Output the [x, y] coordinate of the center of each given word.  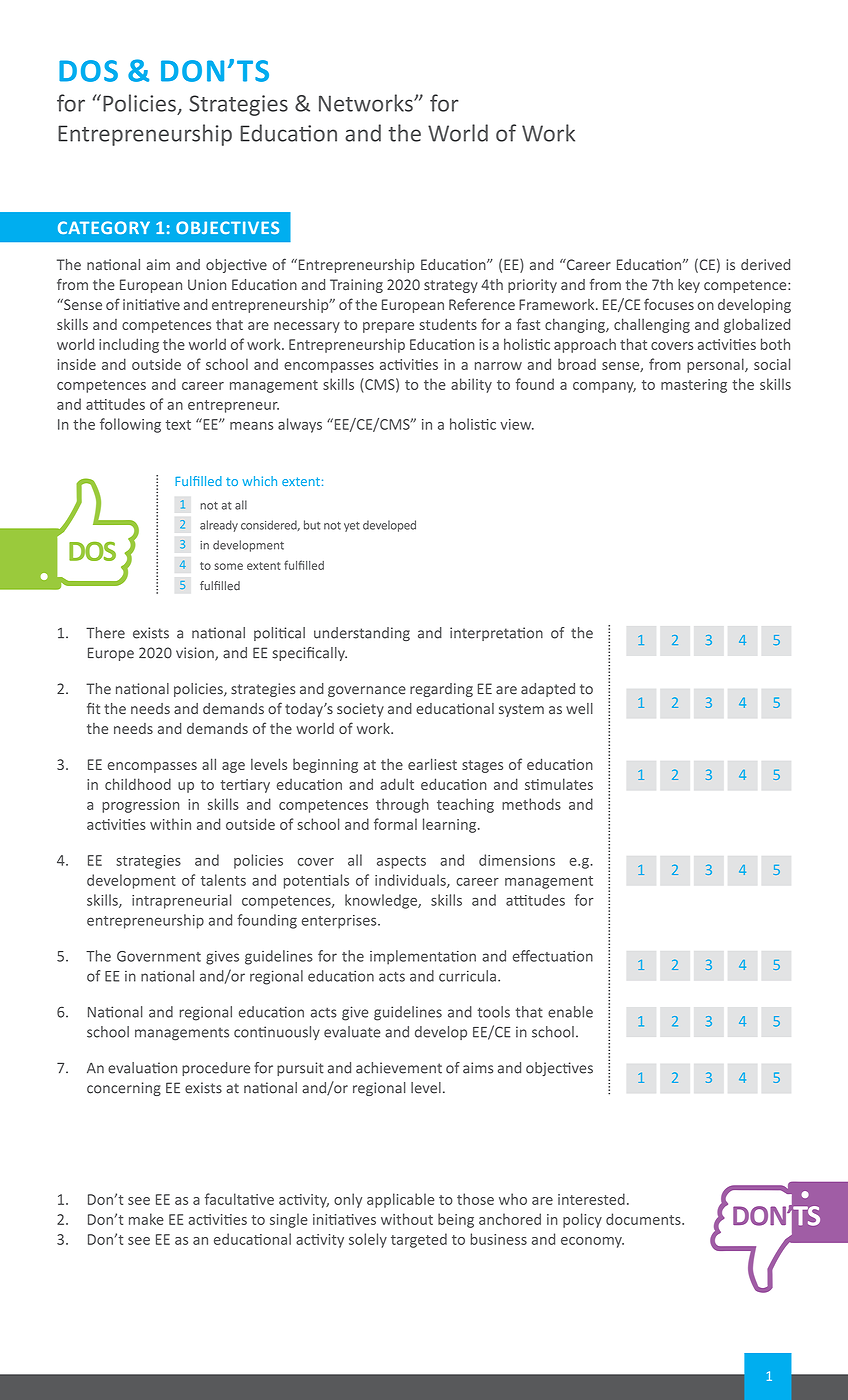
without [407, 1219]
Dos [88, 71]
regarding [441, 690]
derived [765, 264]
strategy [451, 286]
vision [196, 654]
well [579, 708]
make [146, 1219]
